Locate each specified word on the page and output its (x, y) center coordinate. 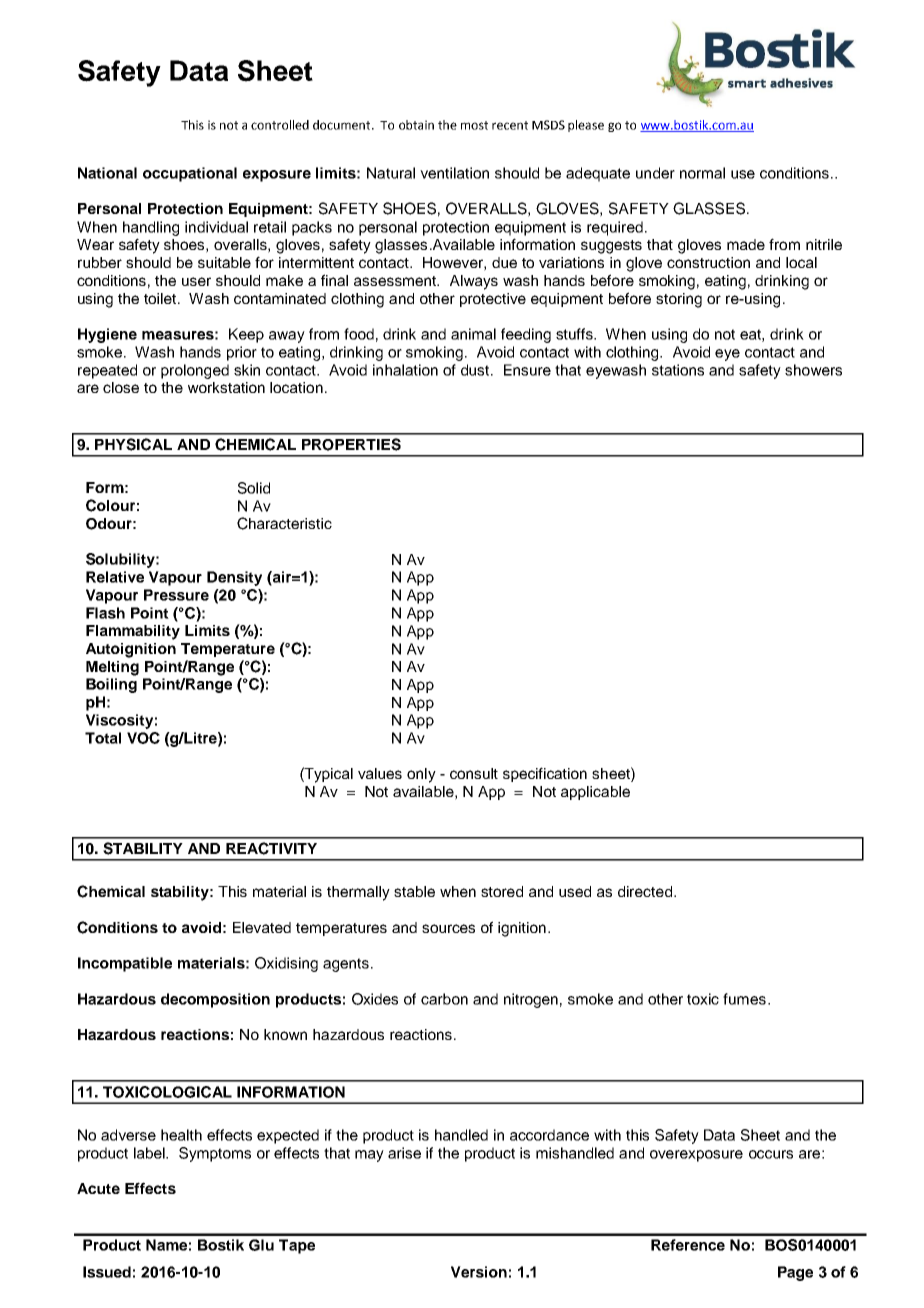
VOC (143, 738)
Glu (261, 1245)
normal (702, 173)
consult (474, 773)
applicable (595, 793)
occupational (190, 174)
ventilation (454, 173)
